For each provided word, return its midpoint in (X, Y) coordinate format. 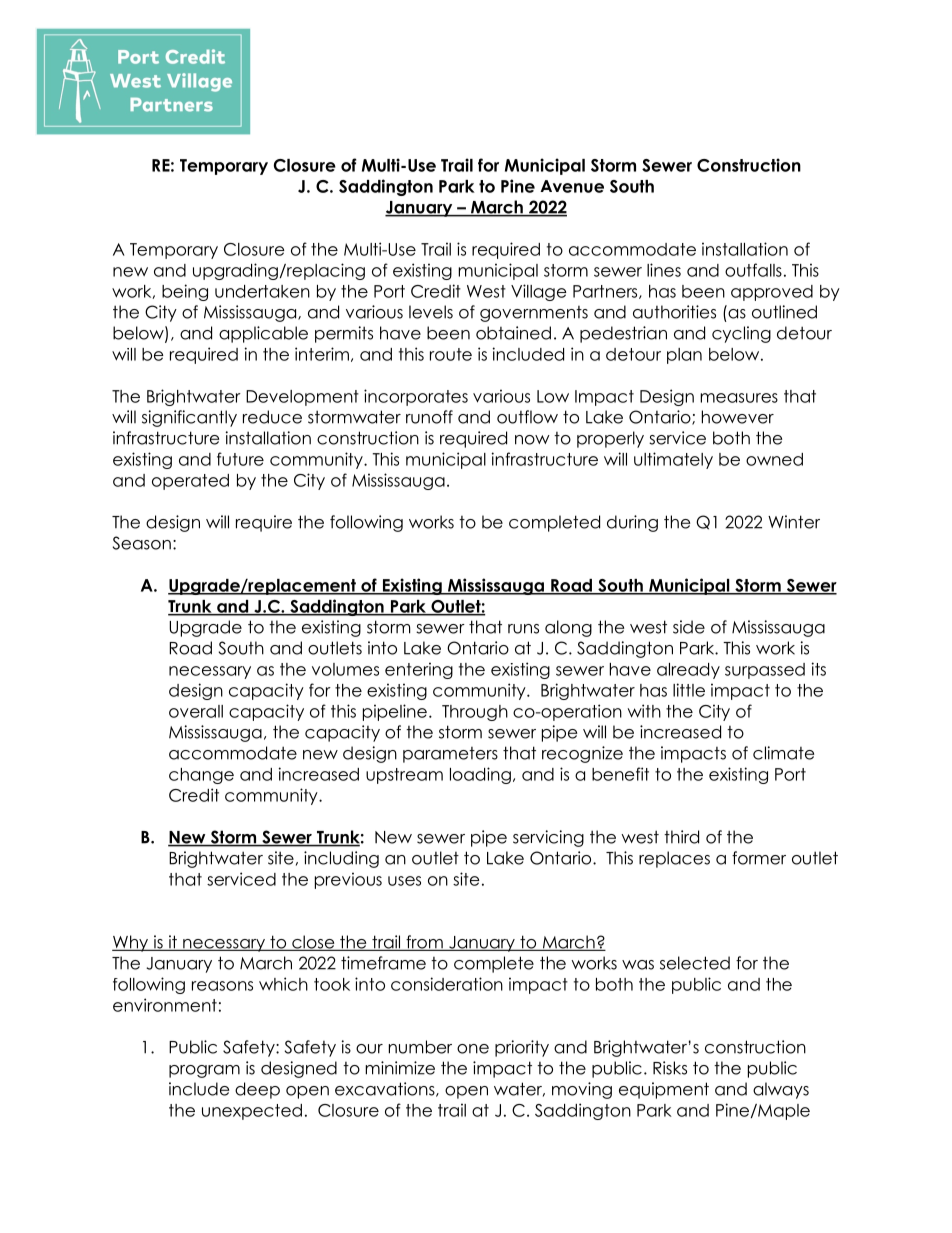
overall (196, 711)
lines (664, 270)
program (204, 1071)
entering (419, 670)
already (688, 671)
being (185, 292)
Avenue (572, 186)
